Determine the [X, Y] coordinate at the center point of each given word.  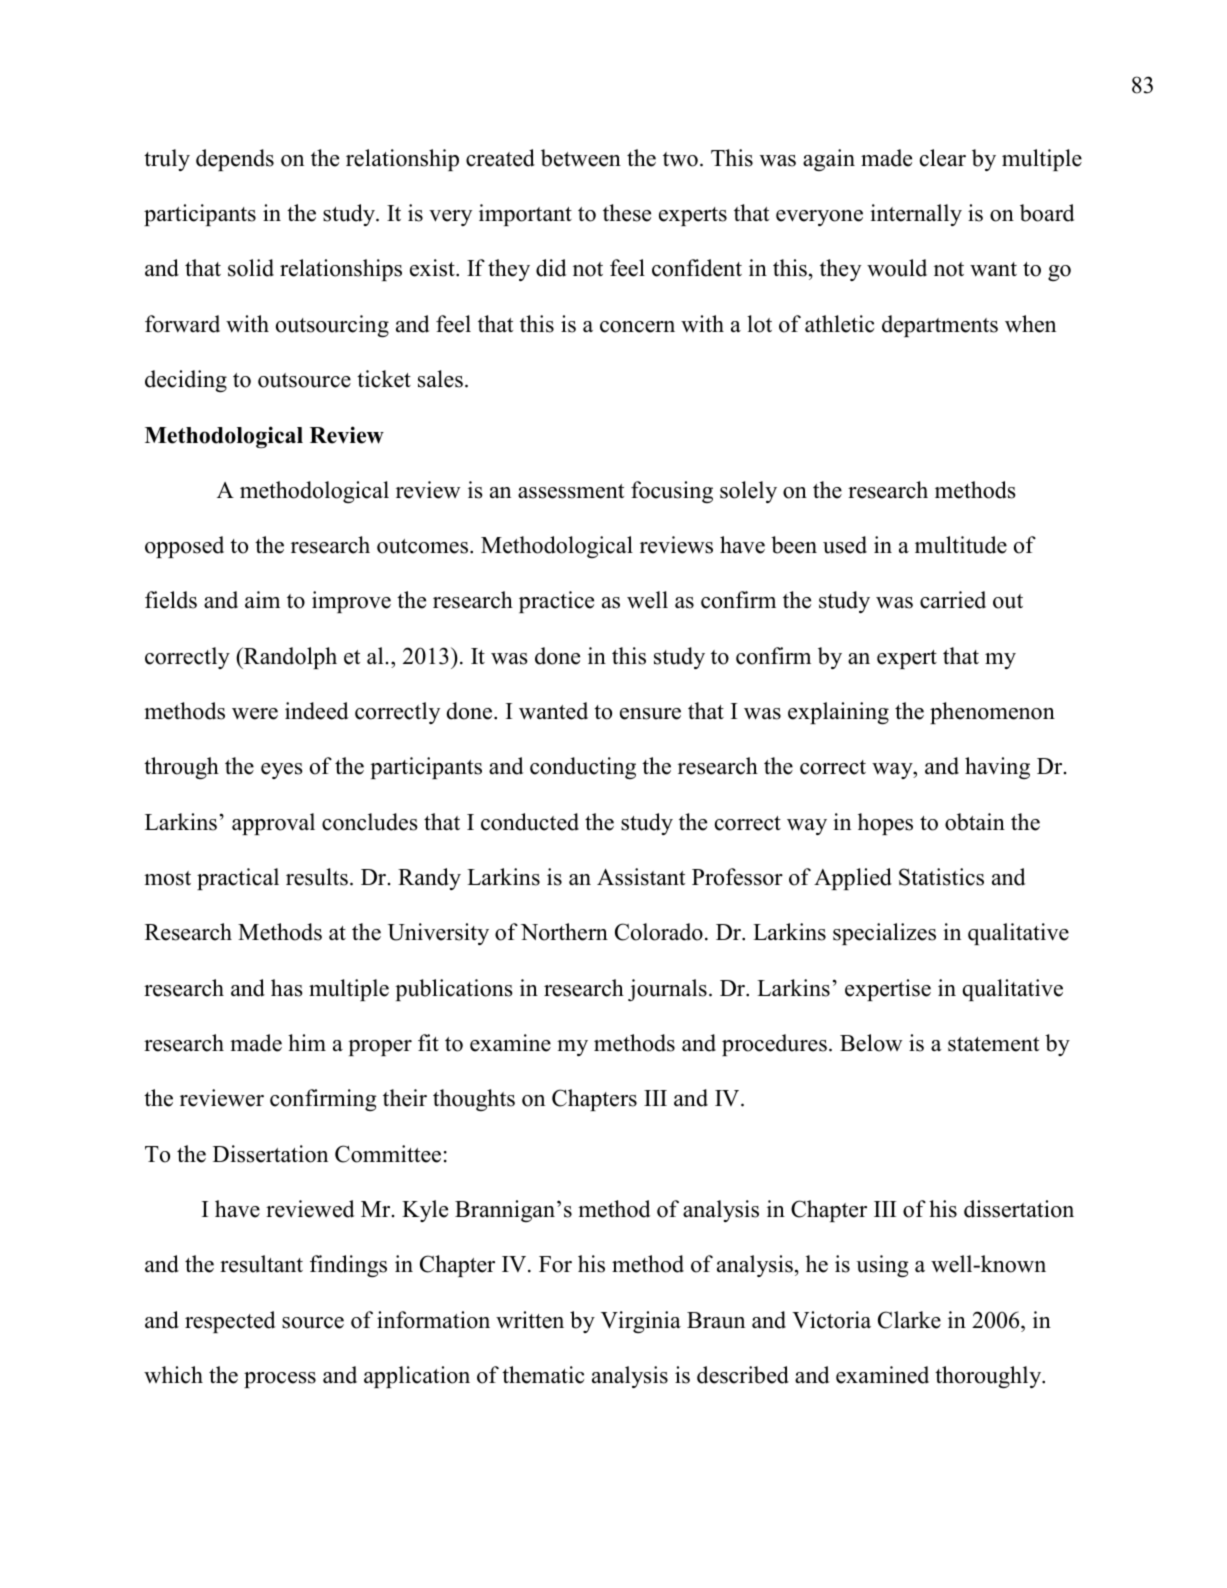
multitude [961, 545]
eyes [282, 771]
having [997, 768]
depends [235, 160]
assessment [571, 491]
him [307, 1042]
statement [993, 1044]
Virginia [641, 1322]
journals [667, 990]
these [627, 213]
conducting [583, 768]
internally [916, 215]
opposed [184, 547]
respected [230, 1322]
